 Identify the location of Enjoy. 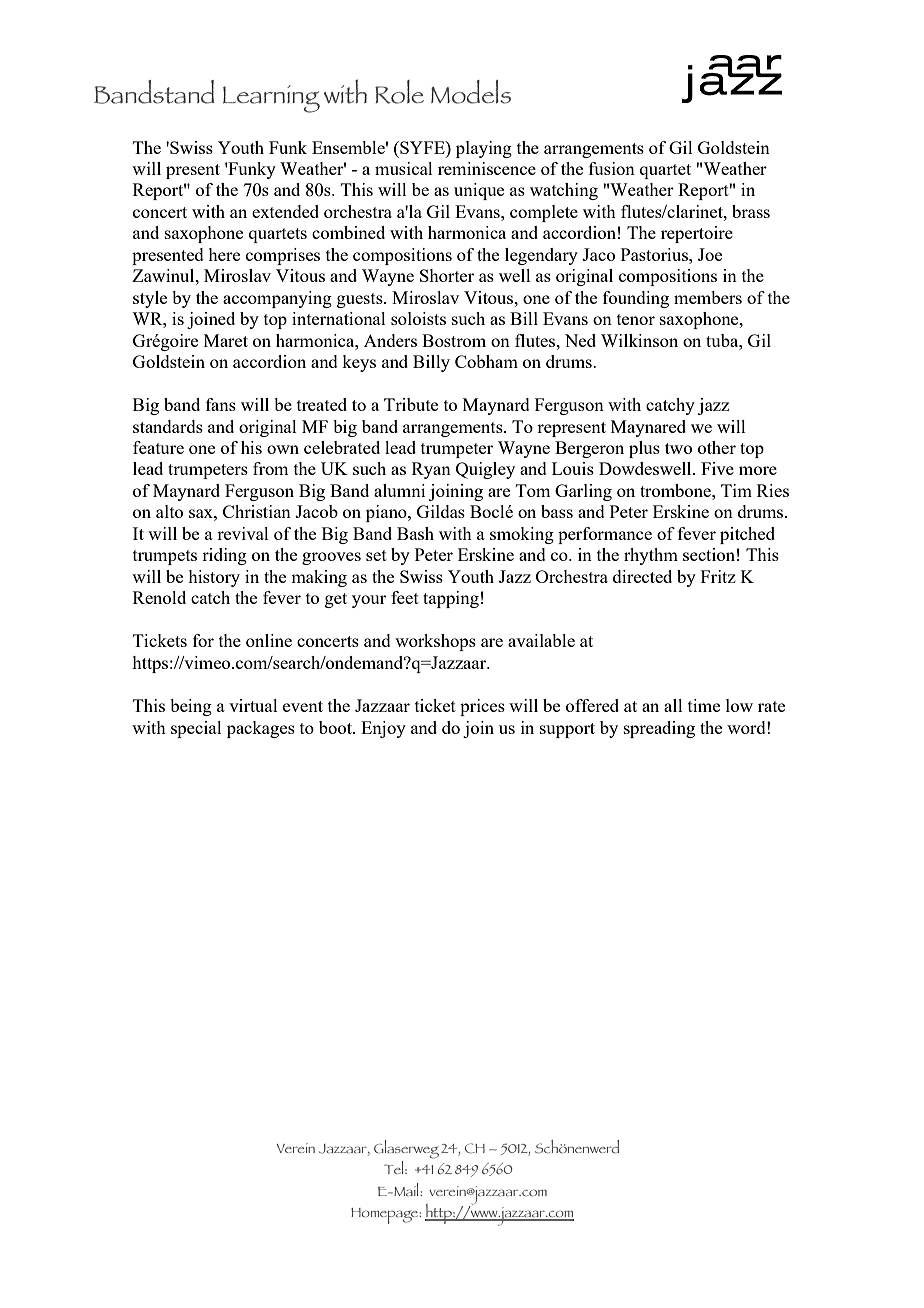
(383, 729).
